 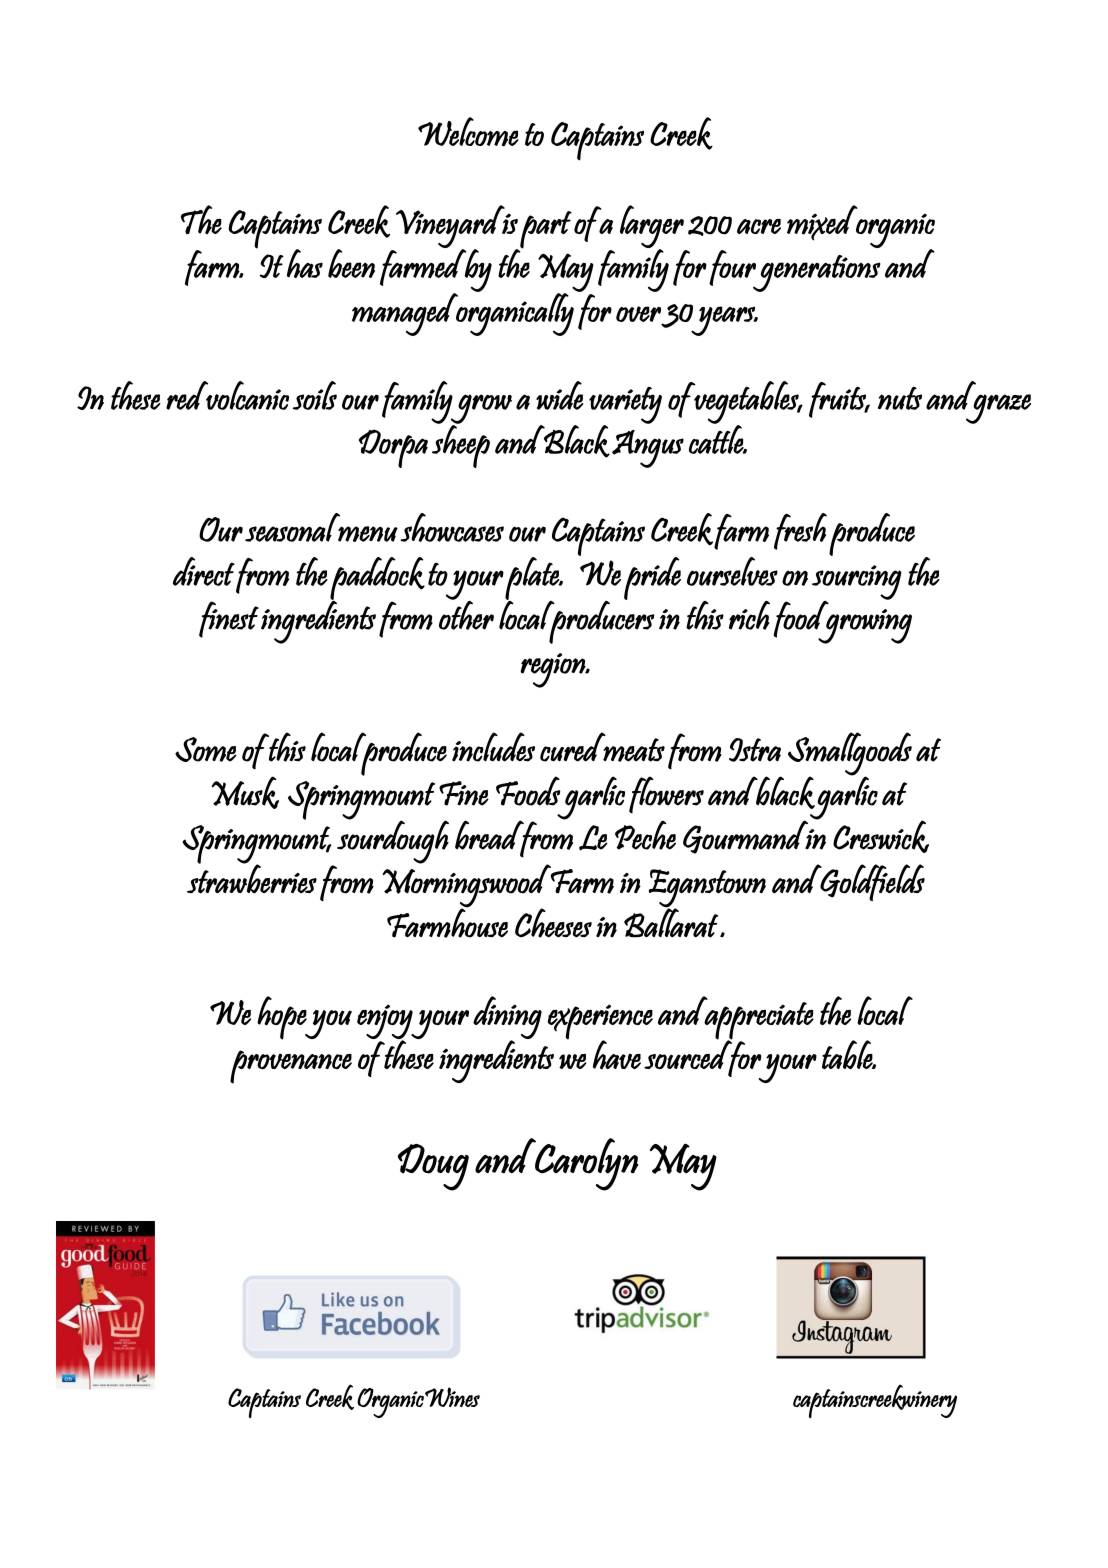 What do you see at coordinates (493, 747) in the screenshot?
I see `includes` at bounding box center [493, 747].
